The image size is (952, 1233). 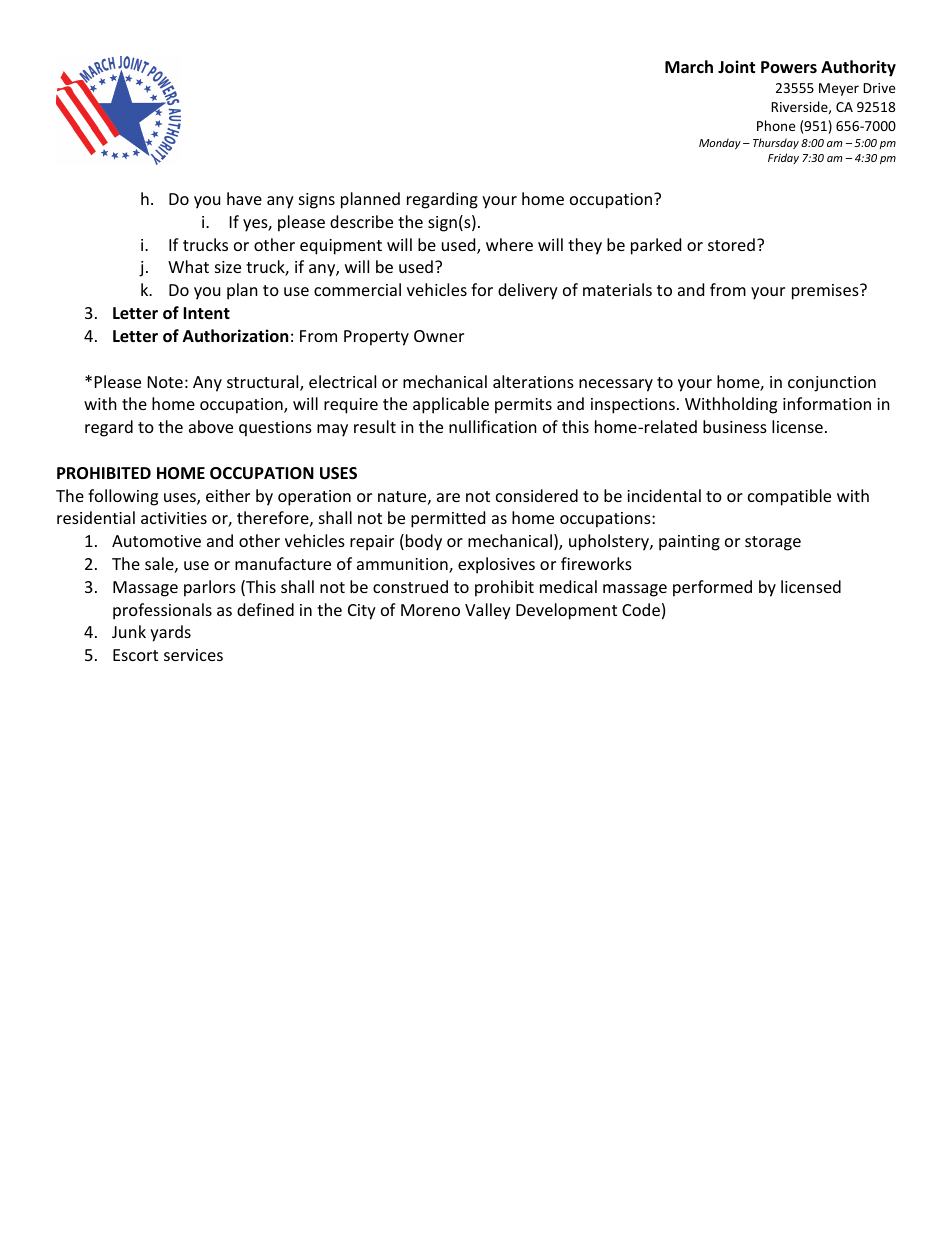 I want to click on What, so click(x=188, y=266).
